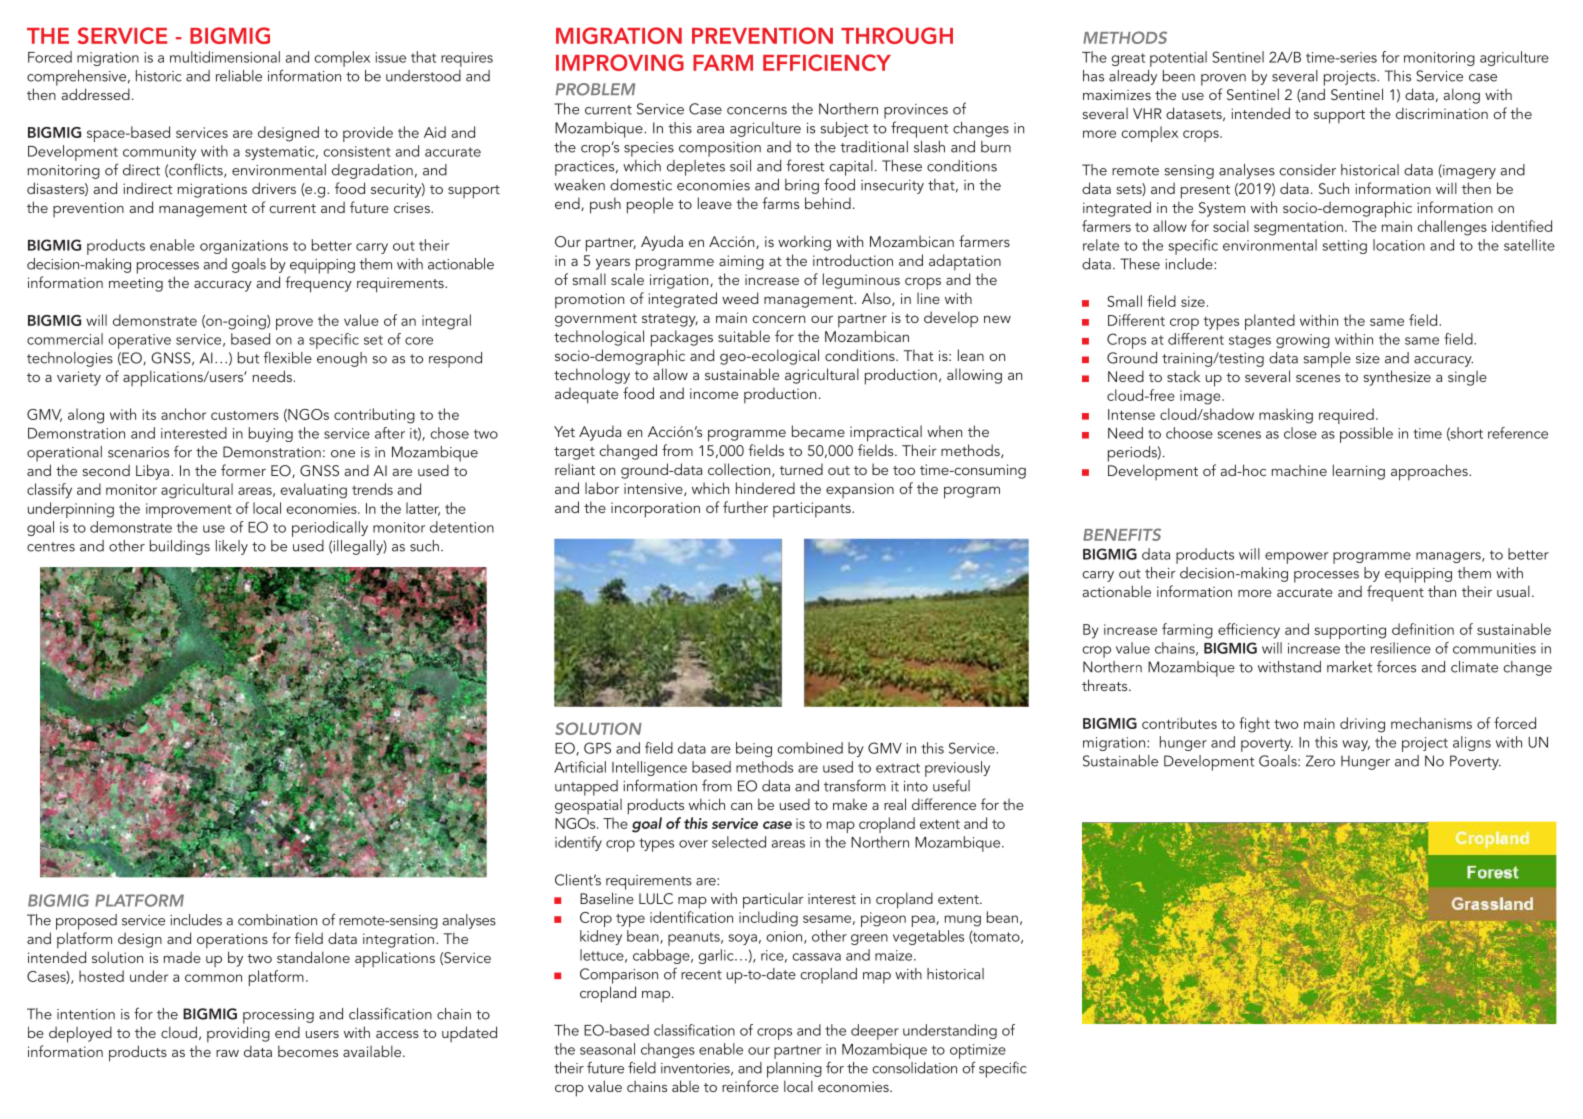  What do you see at coordinates (714, 393) in the page?
I see `income` at bounding box center [714, 393].
